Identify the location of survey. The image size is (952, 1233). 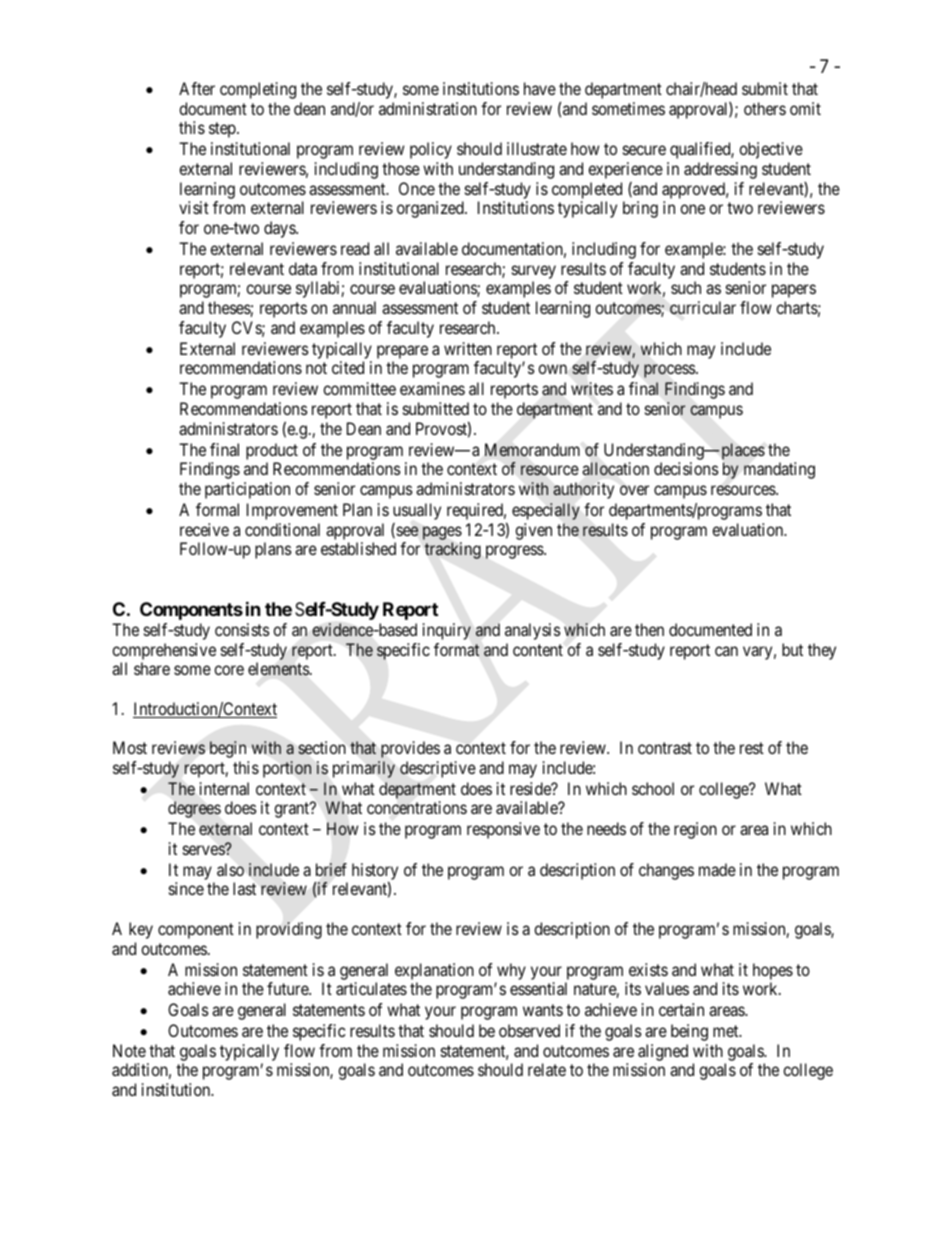
(534, 272).
